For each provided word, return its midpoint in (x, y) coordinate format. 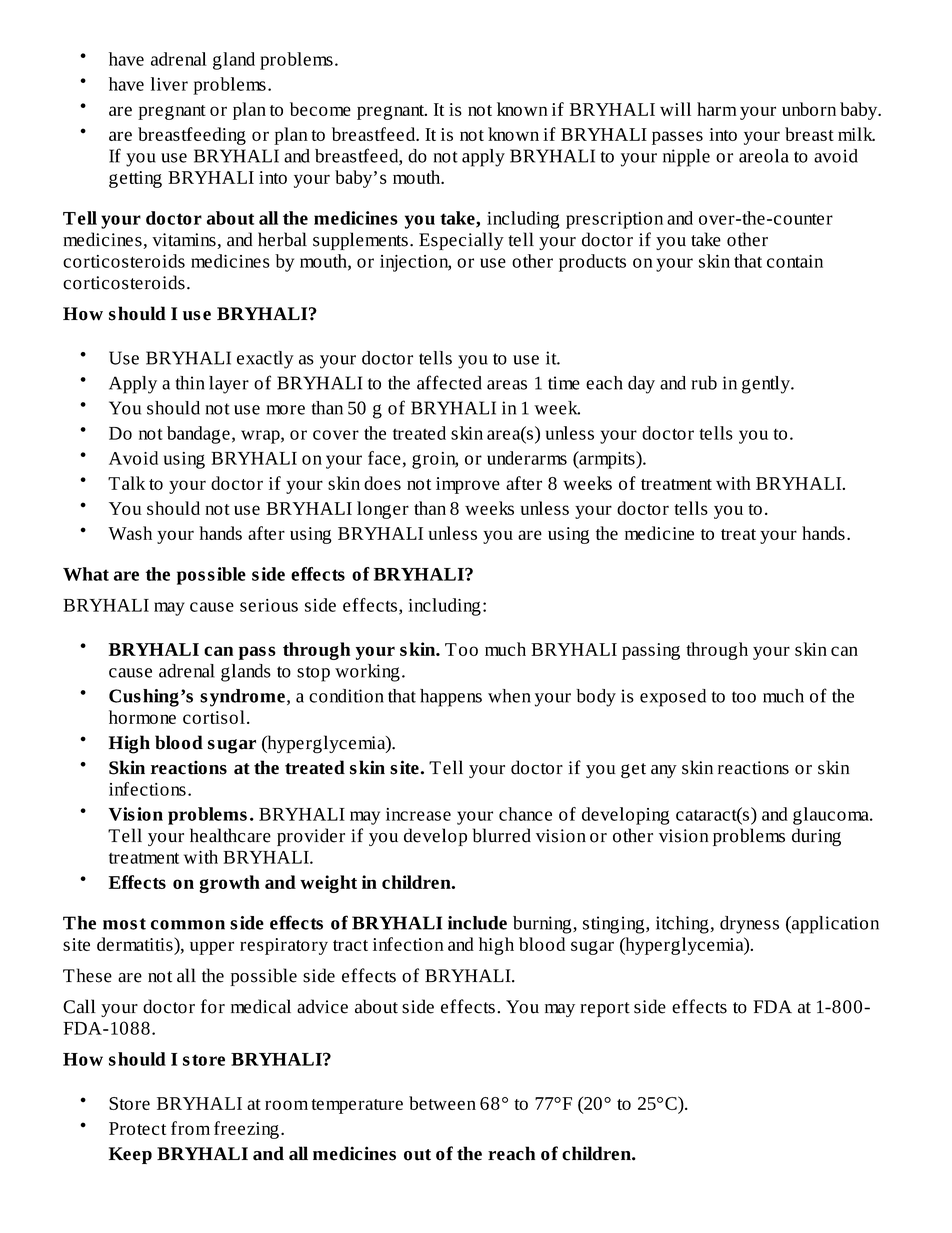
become (320, 109)
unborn (809, 109)
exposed (673, 698)
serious (269, 605)
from (190, 1128)
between (442, 1103)
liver (169, 84)
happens (451, 698)
